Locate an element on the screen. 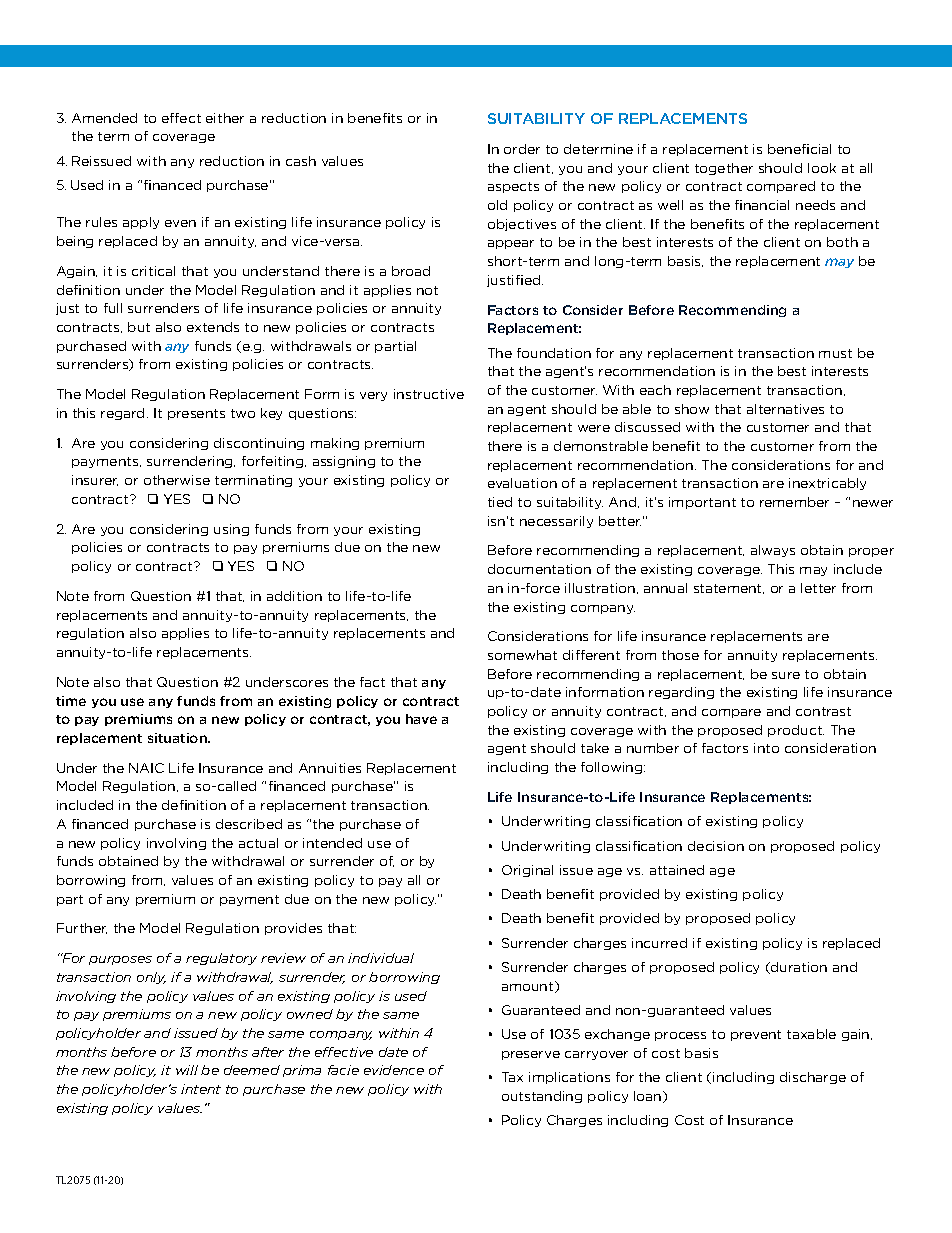 Image resolution: width=952 pixels, height=1233 pixels. either is located at coordinates (225, 118).
